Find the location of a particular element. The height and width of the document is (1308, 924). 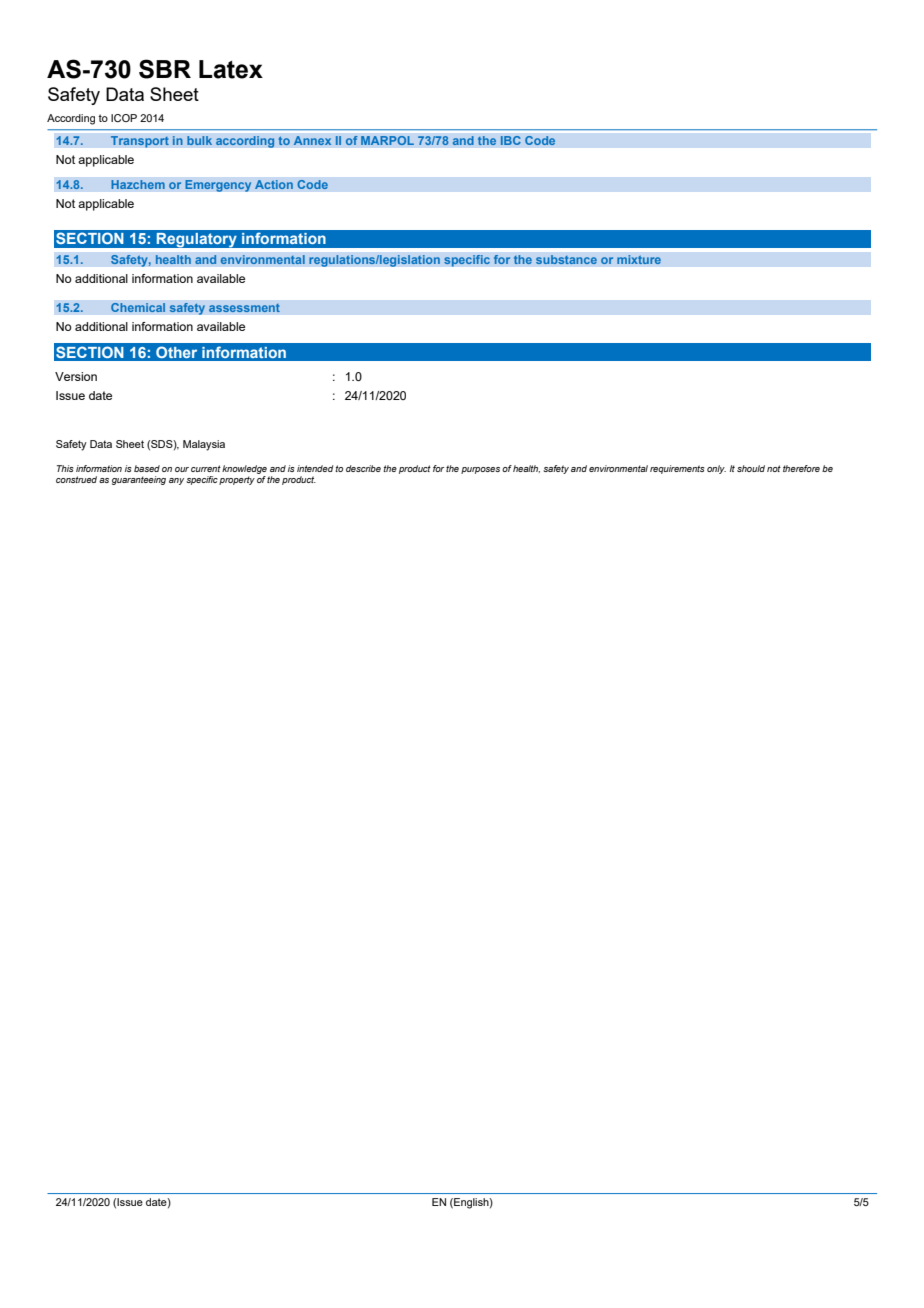

Annex is located at coordinates (312, 141).
